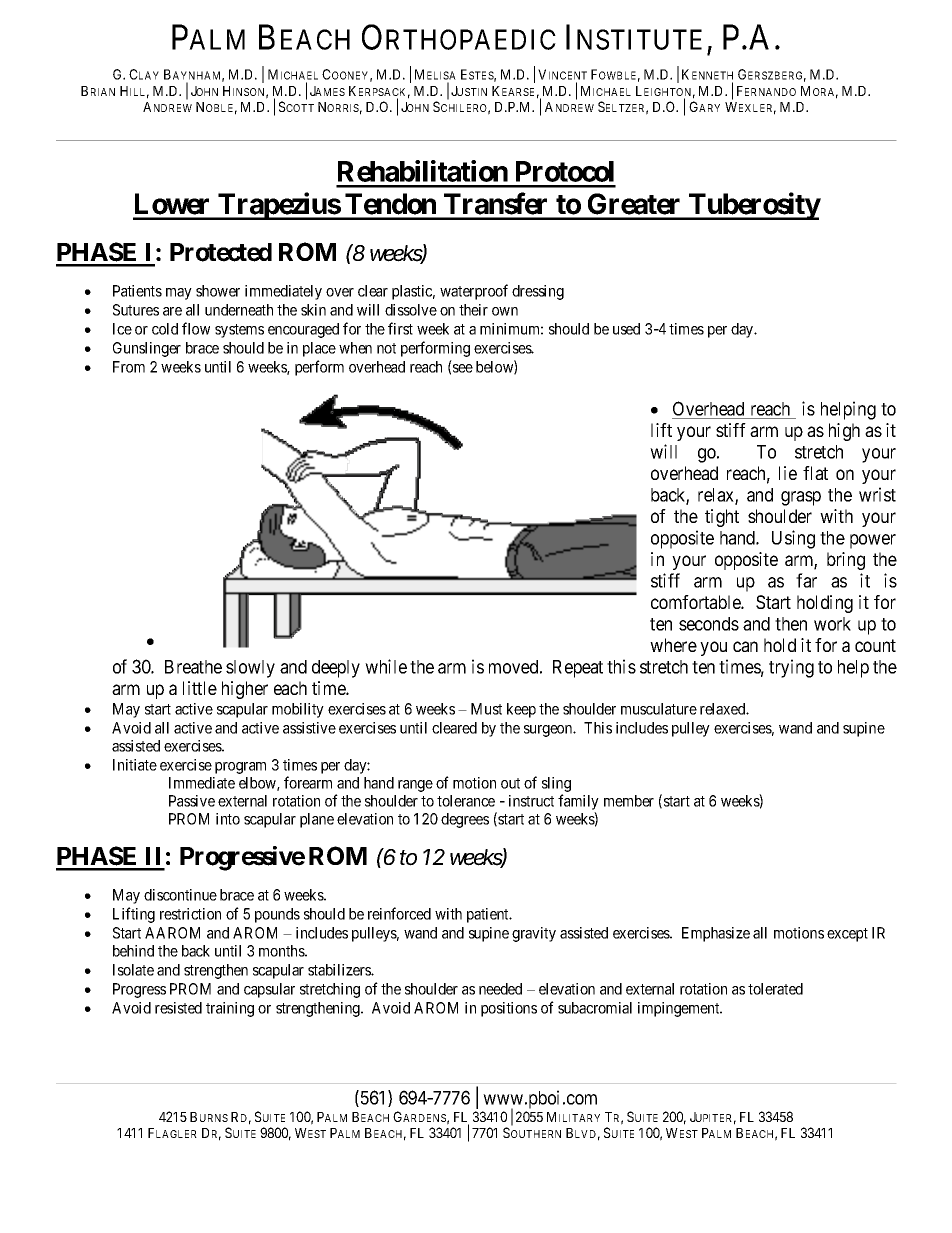 The width and height of the screenshot is (952, 1233). Describe the element at coordinates (754, 206) in the screenshot. I see `Tuberosity` at that location.
